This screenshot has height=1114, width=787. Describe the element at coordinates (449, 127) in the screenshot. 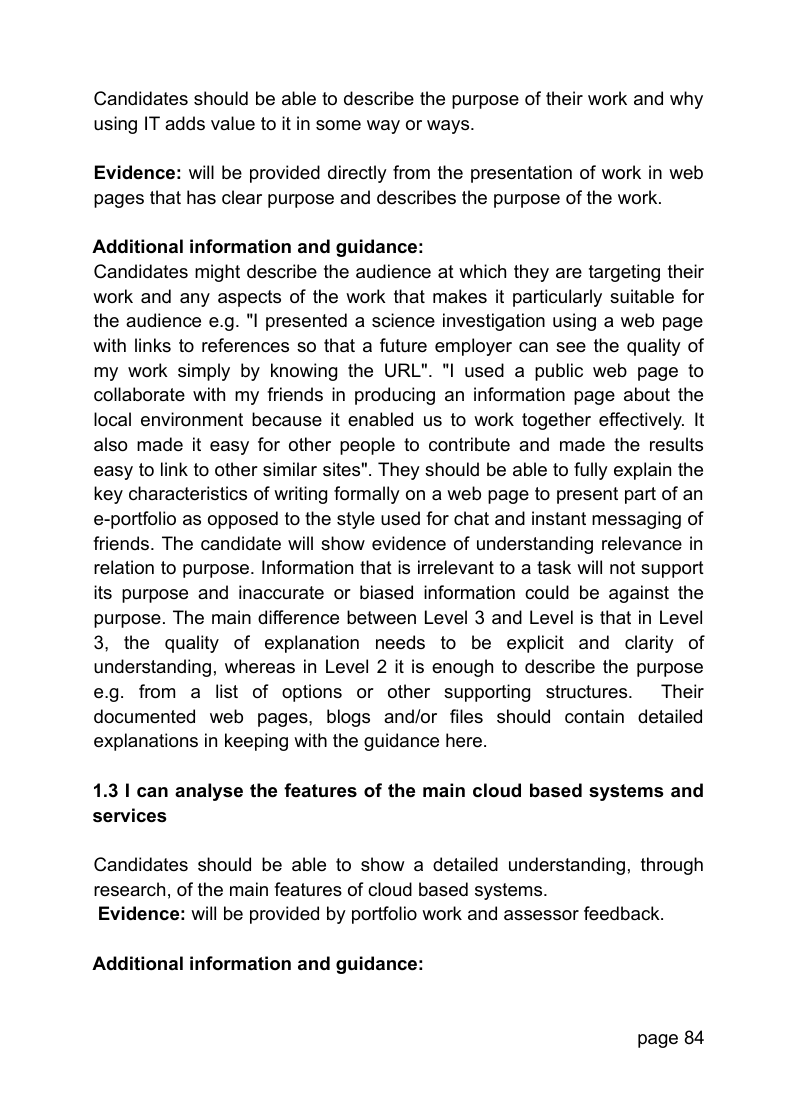

I see `ways` at that location.
